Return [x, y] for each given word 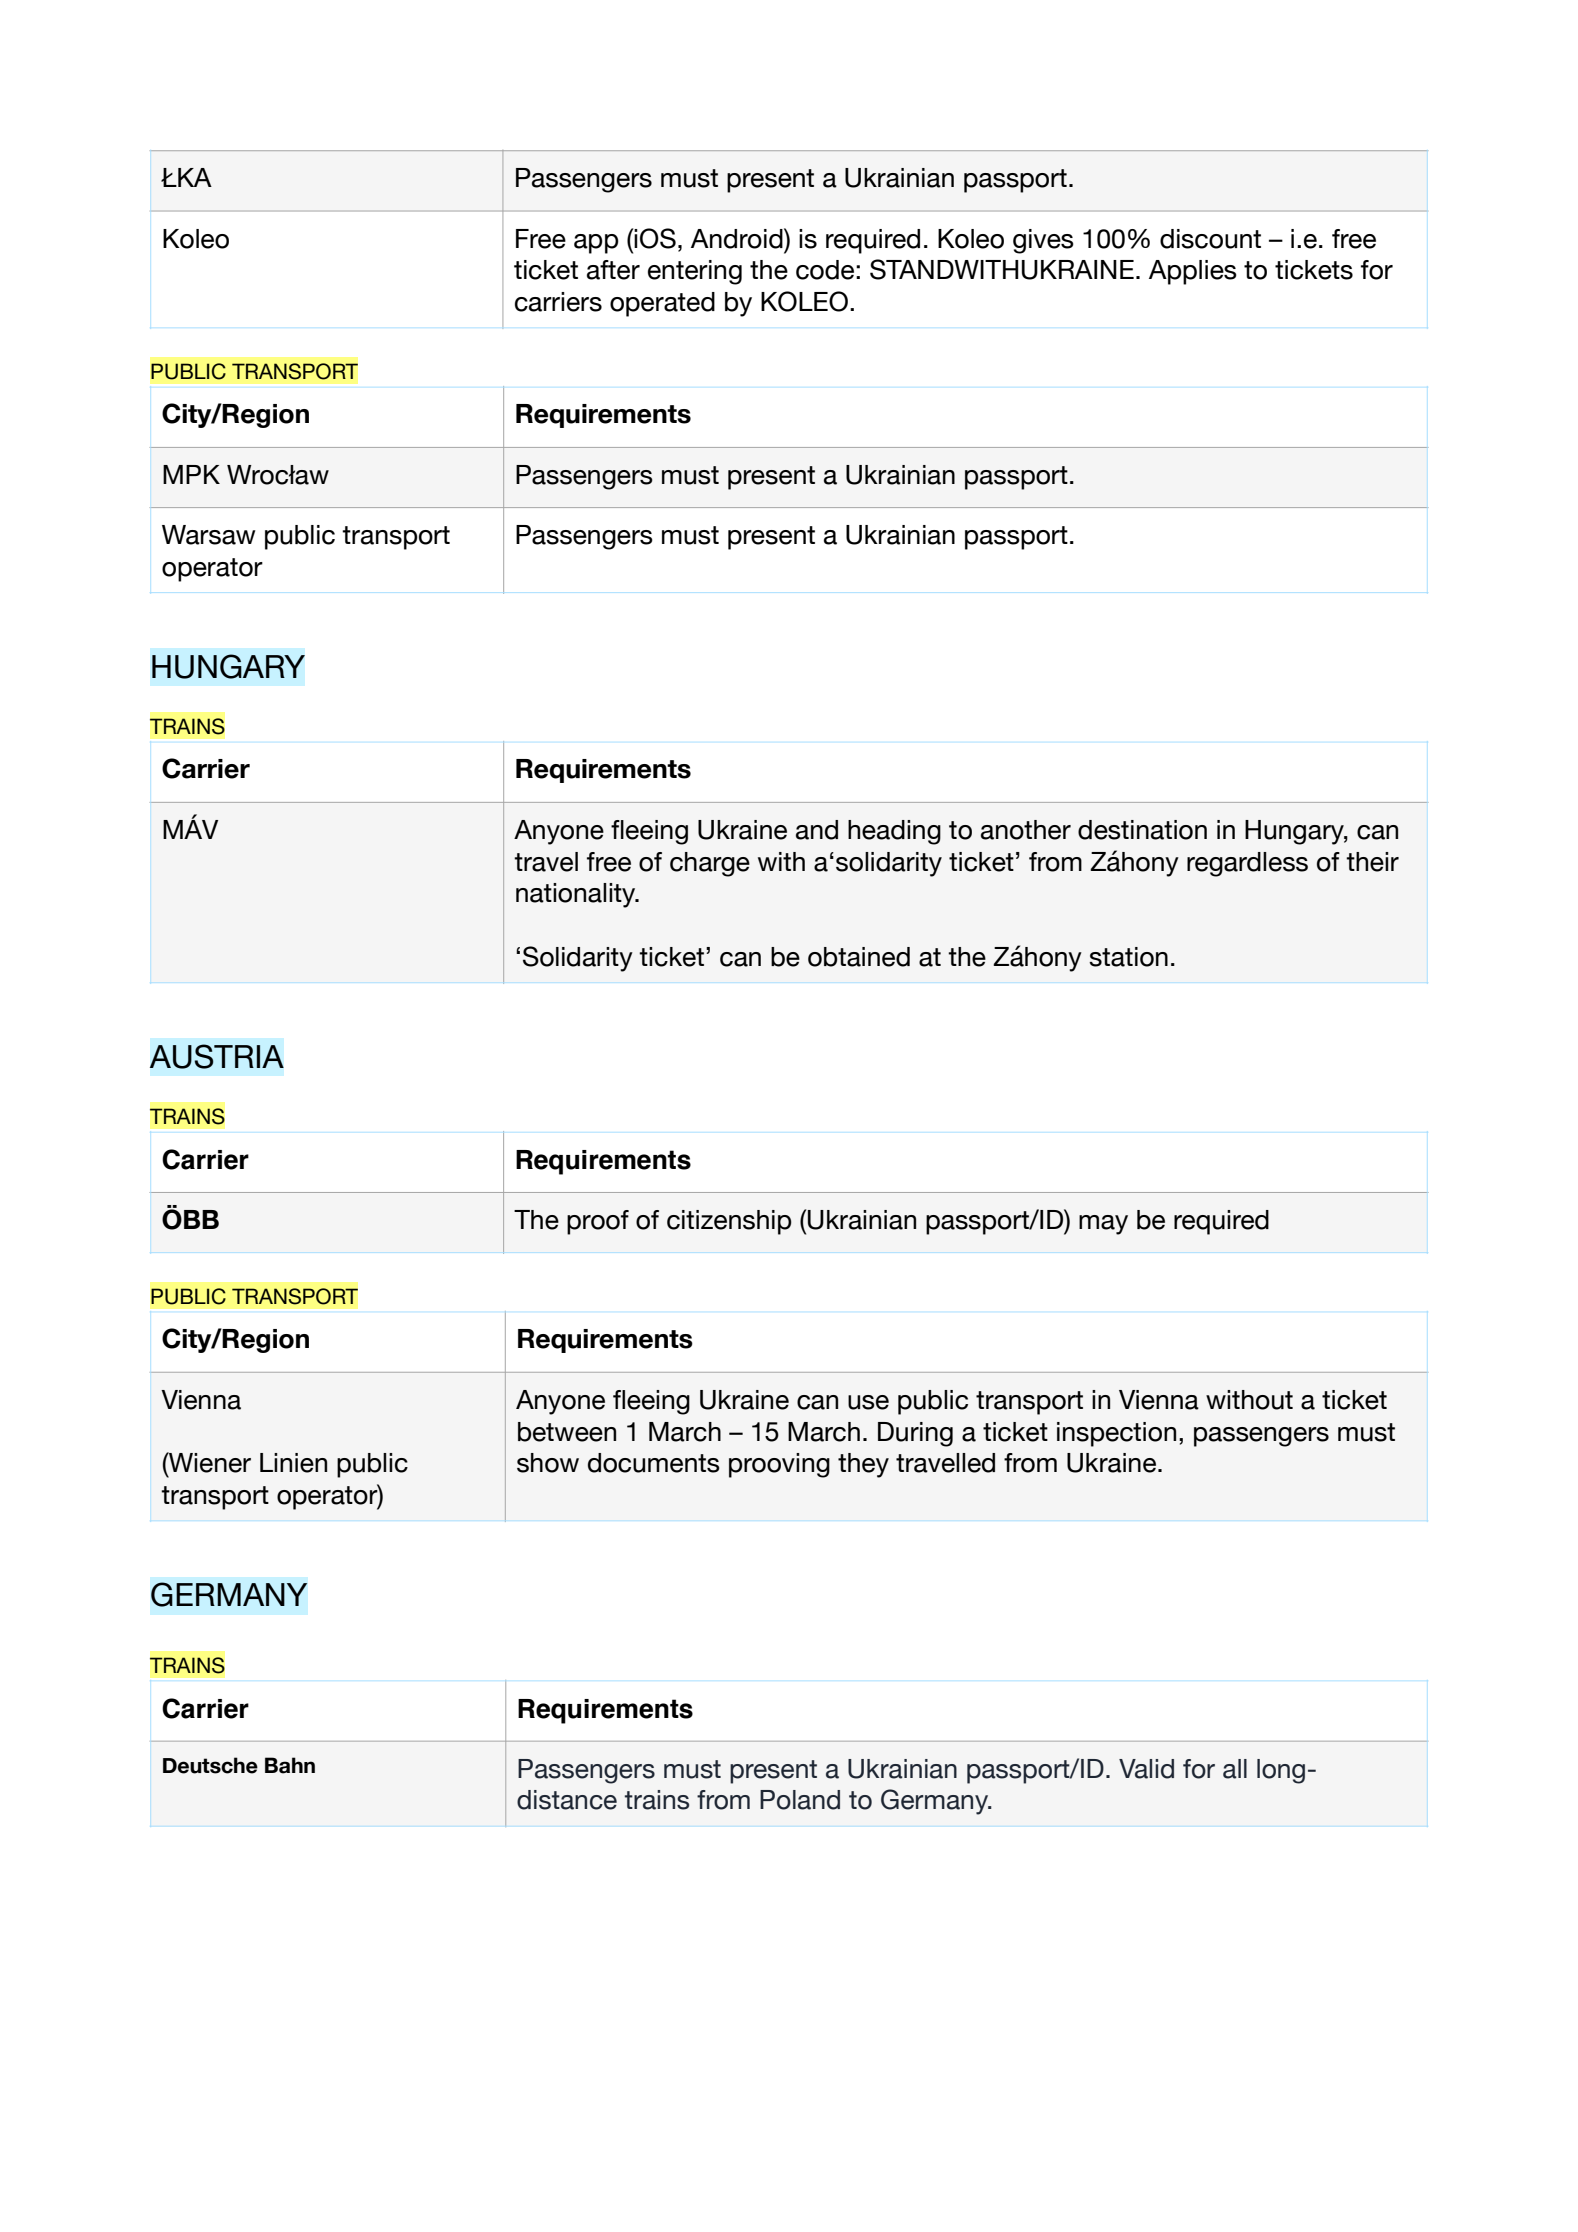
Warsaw [209, 535]
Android [738, 238]
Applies [1193, 272]
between [567, 1432]
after [613, 270]
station [1128, 957]
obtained [859, 957]
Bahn [290, 1765]
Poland [800, 1800]
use [868, 1402]
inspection [1116, 1434]
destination [1142, 830]
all [1235, 1769]
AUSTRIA [217, 1056]
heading [894, 832]
